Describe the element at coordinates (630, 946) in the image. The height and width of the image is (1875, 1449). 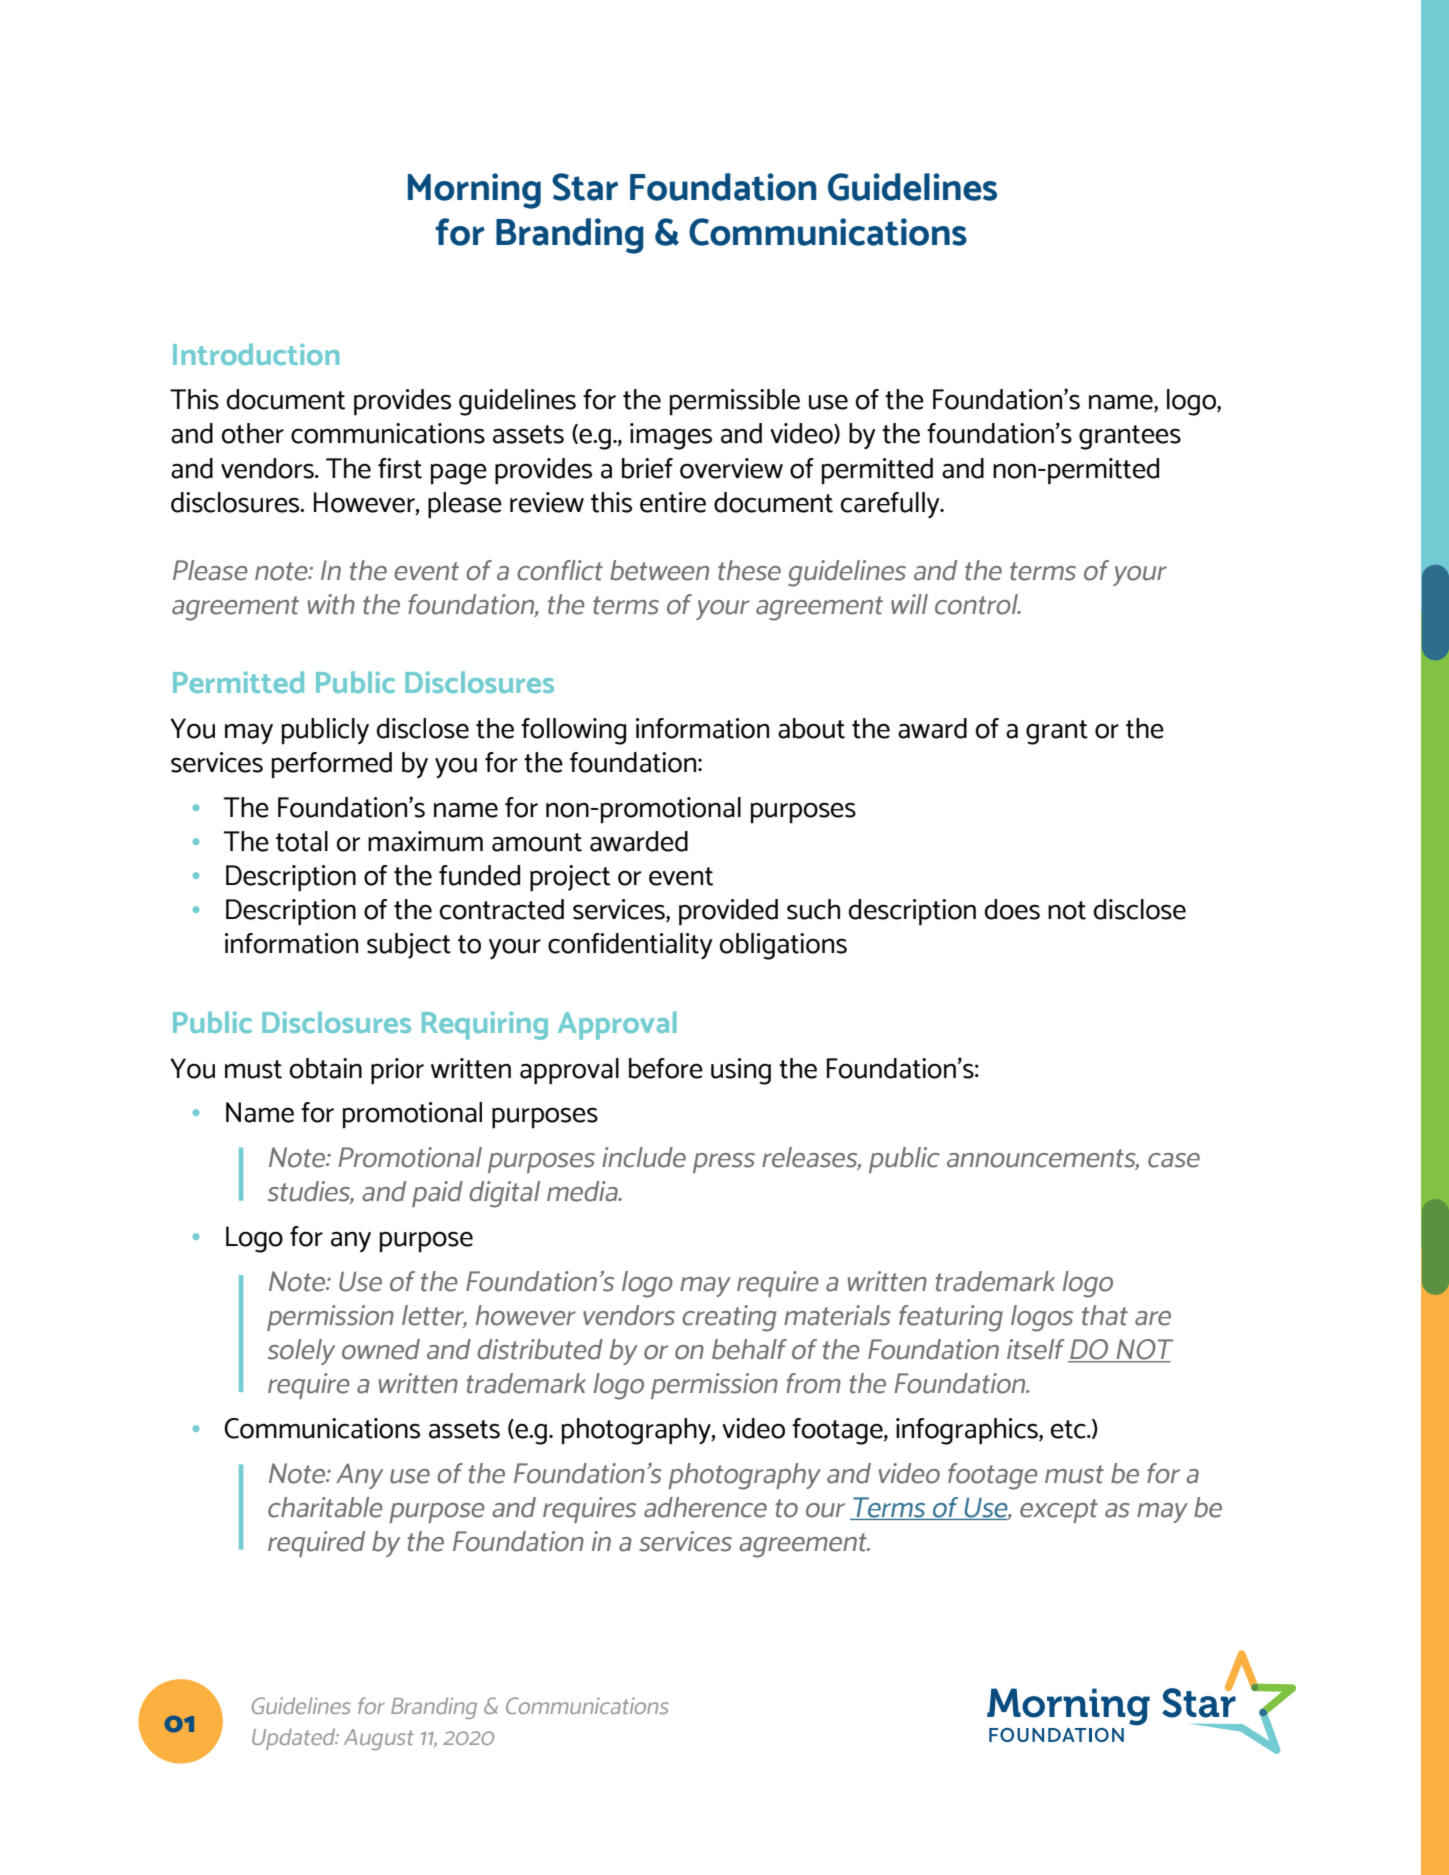
I see `confidentiality` at that location.
